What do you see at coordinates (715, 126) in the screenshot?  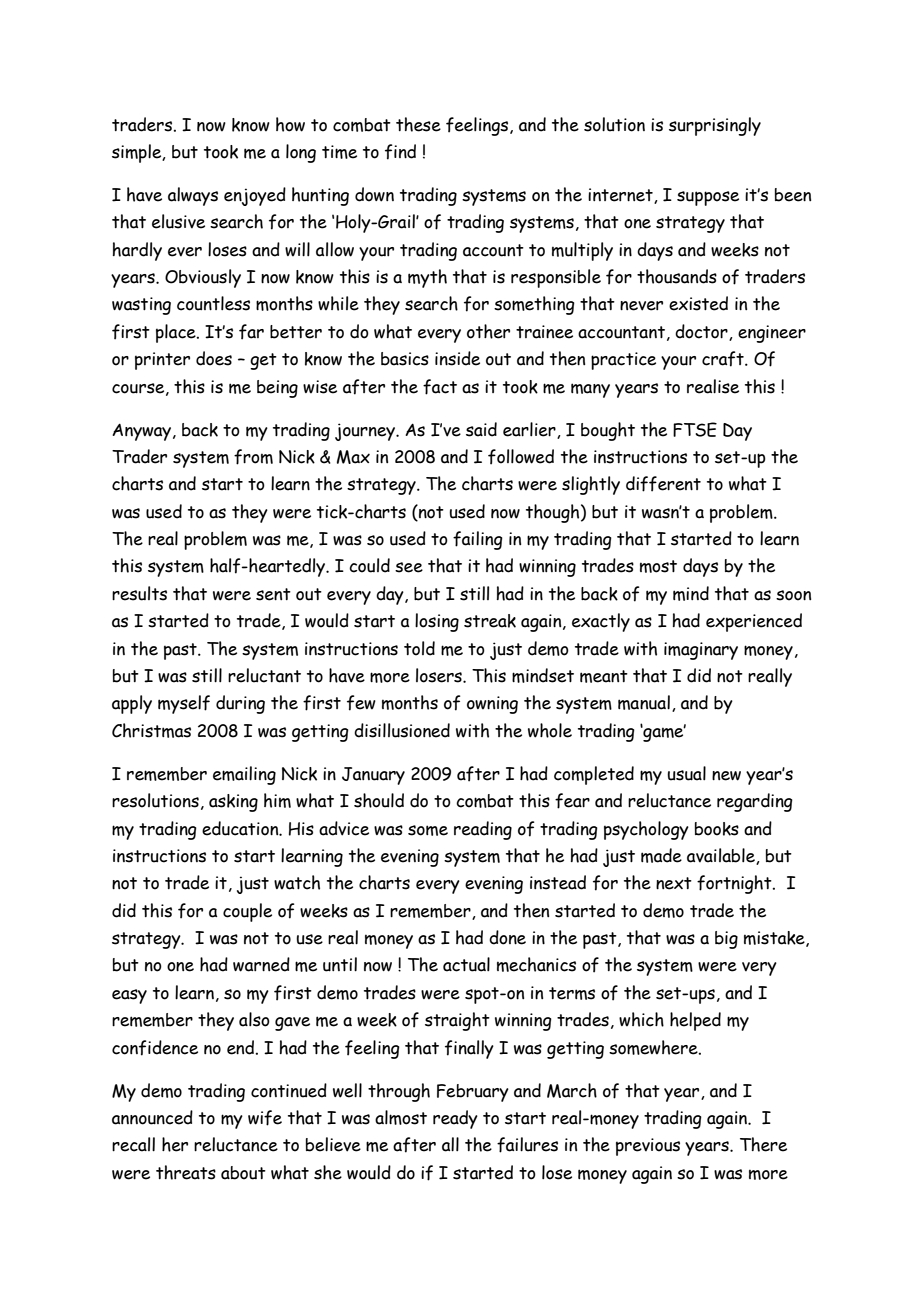 I see `surprisingly` at bounding box center [715, 126].
